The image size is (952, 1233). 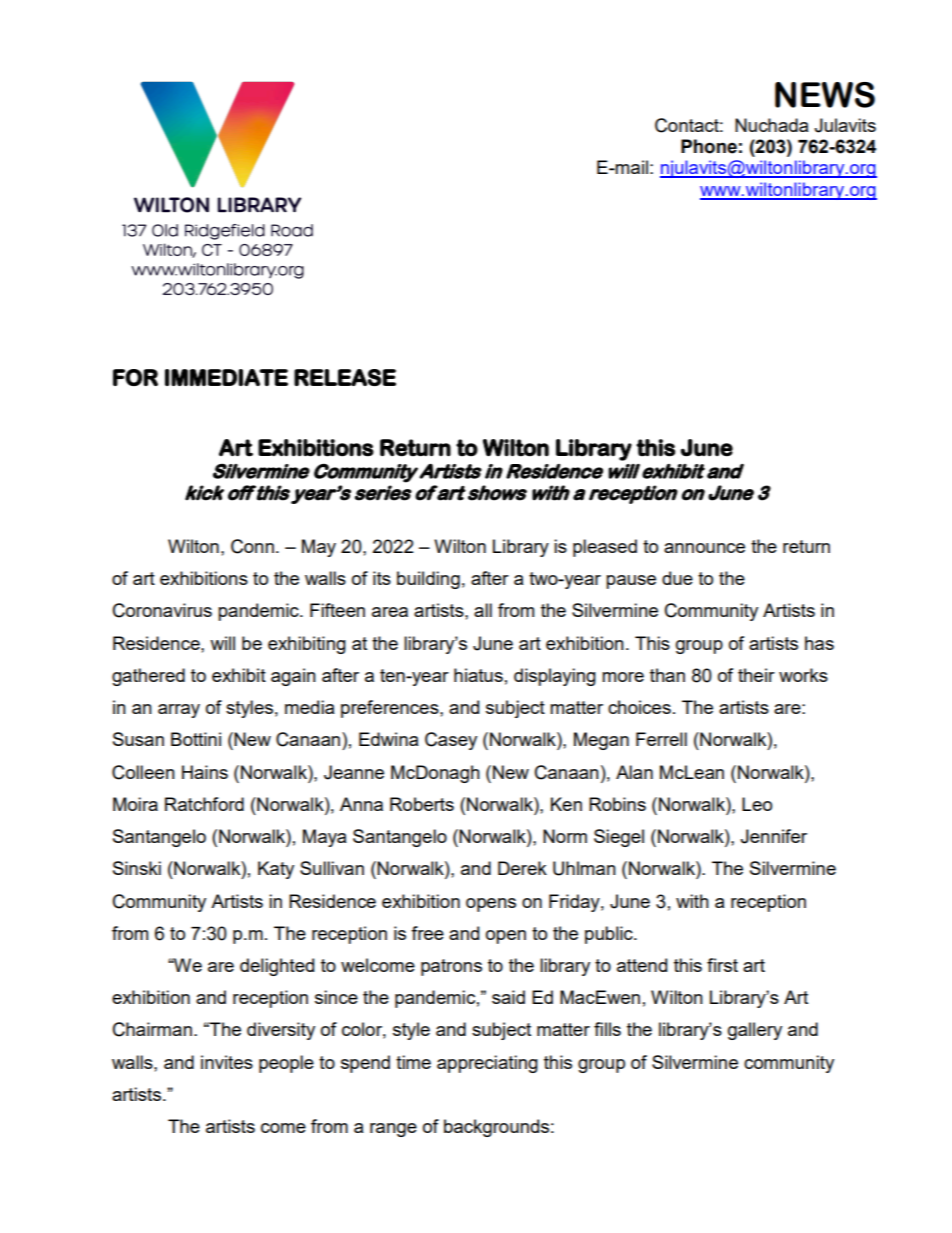 I want to click on NEWS, so click(x=825, y=95).
